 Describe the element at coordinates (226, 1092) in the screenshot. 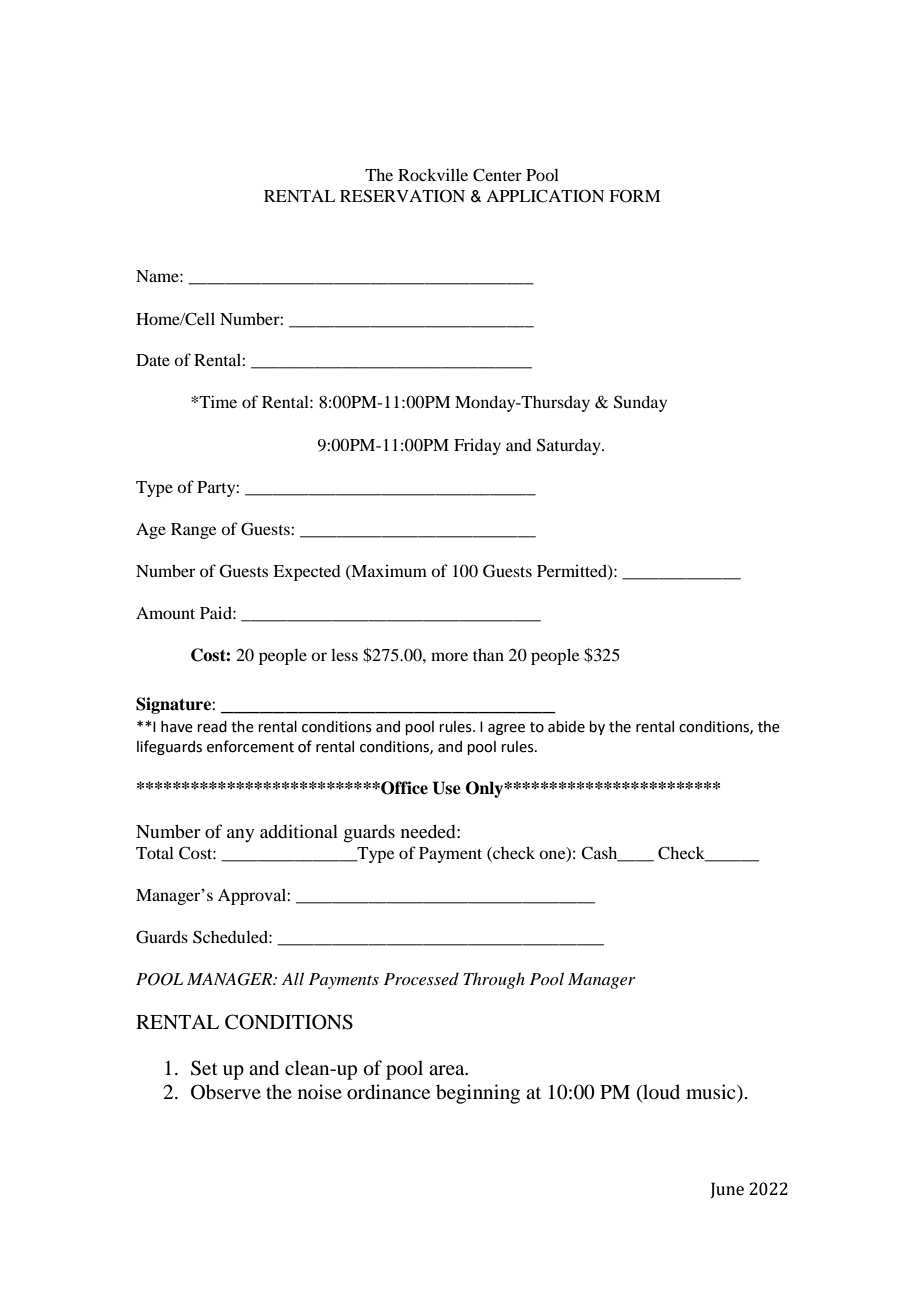

I see `Observe` at that location.
